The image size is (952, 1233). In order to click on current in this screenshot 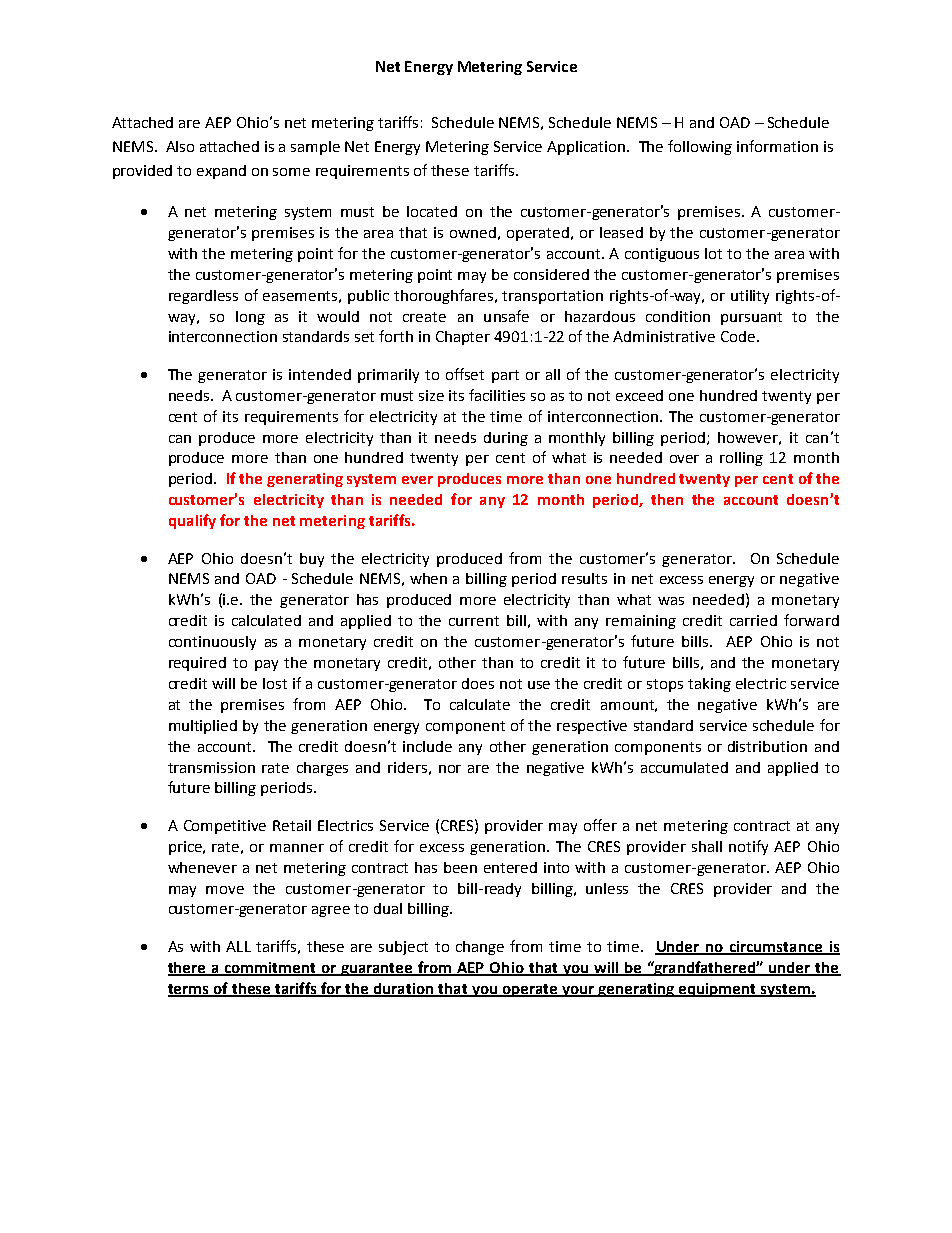, I will do `click(474, 621)`.
